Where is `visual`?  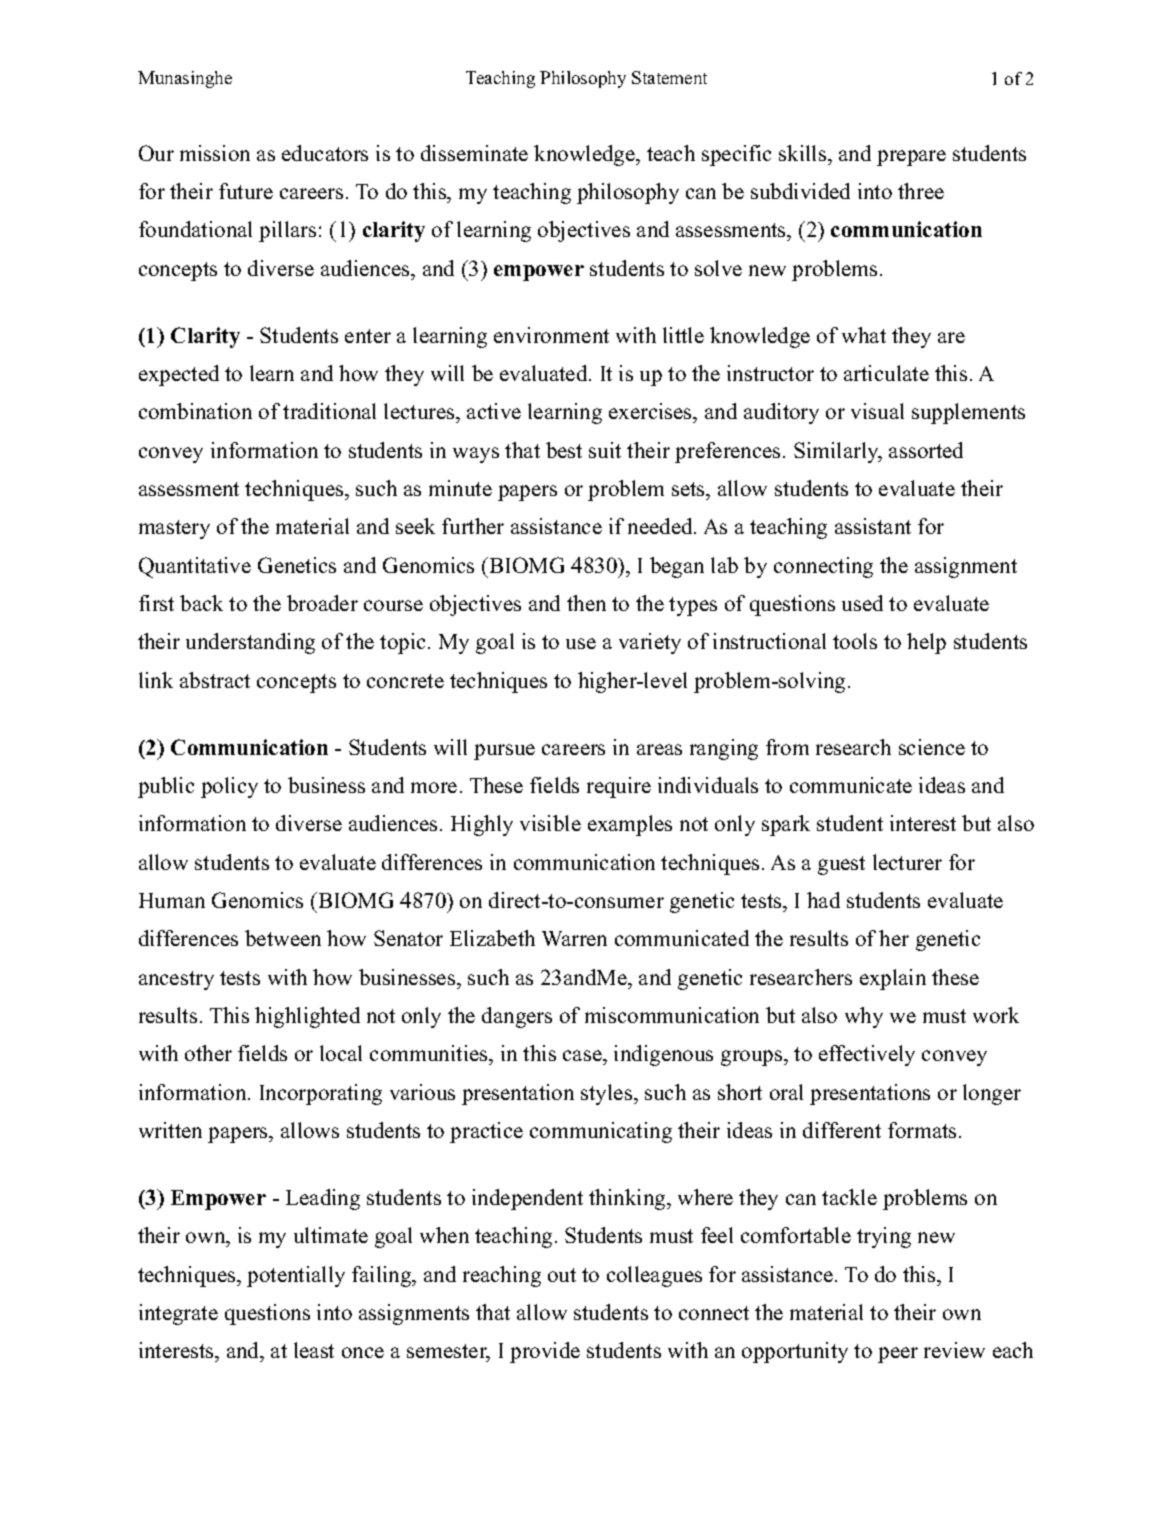 visual is located at coordinates (877, 411).
